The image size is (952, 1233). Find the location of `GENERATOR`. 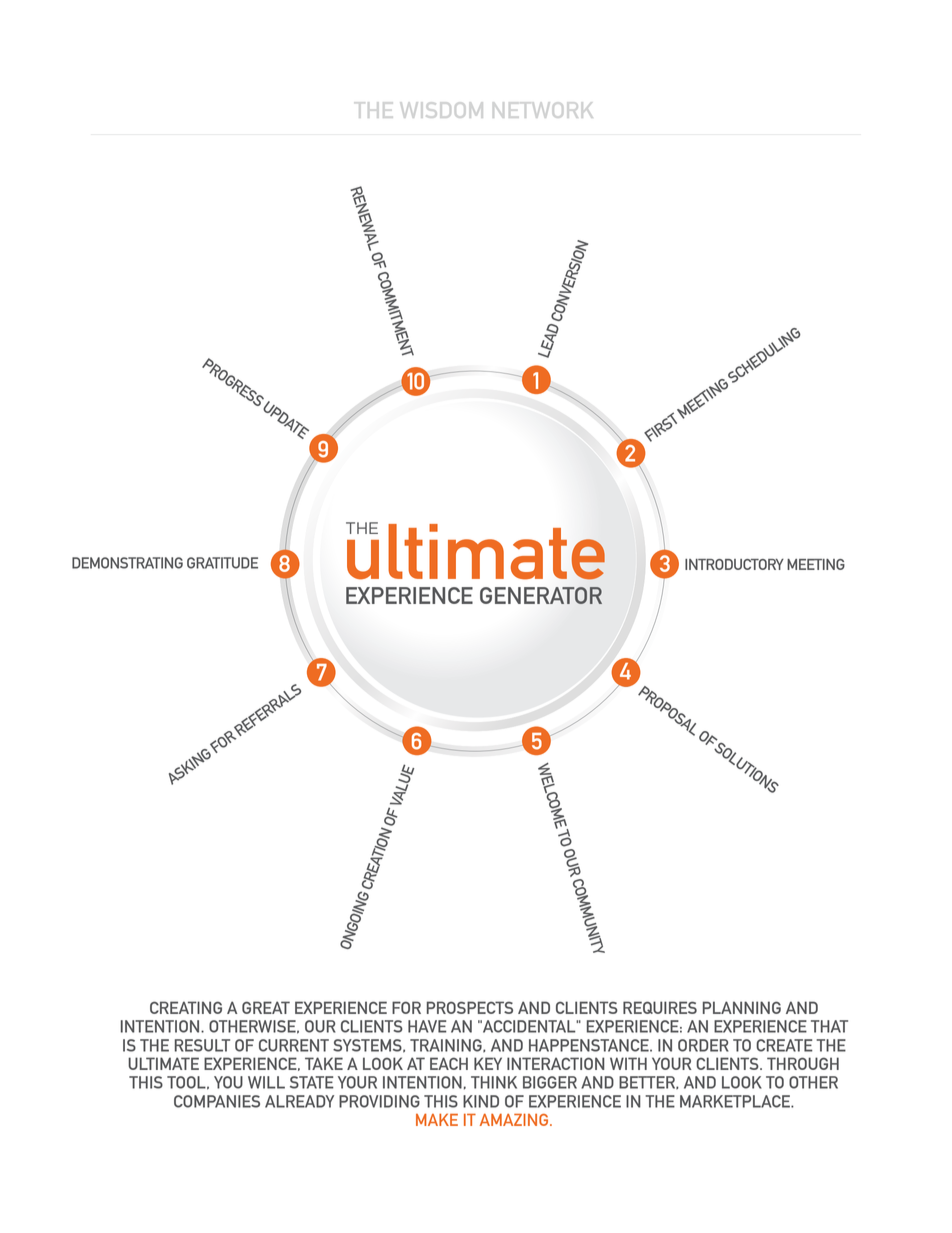

GENERATOR is located at coordinates (541, 595).
